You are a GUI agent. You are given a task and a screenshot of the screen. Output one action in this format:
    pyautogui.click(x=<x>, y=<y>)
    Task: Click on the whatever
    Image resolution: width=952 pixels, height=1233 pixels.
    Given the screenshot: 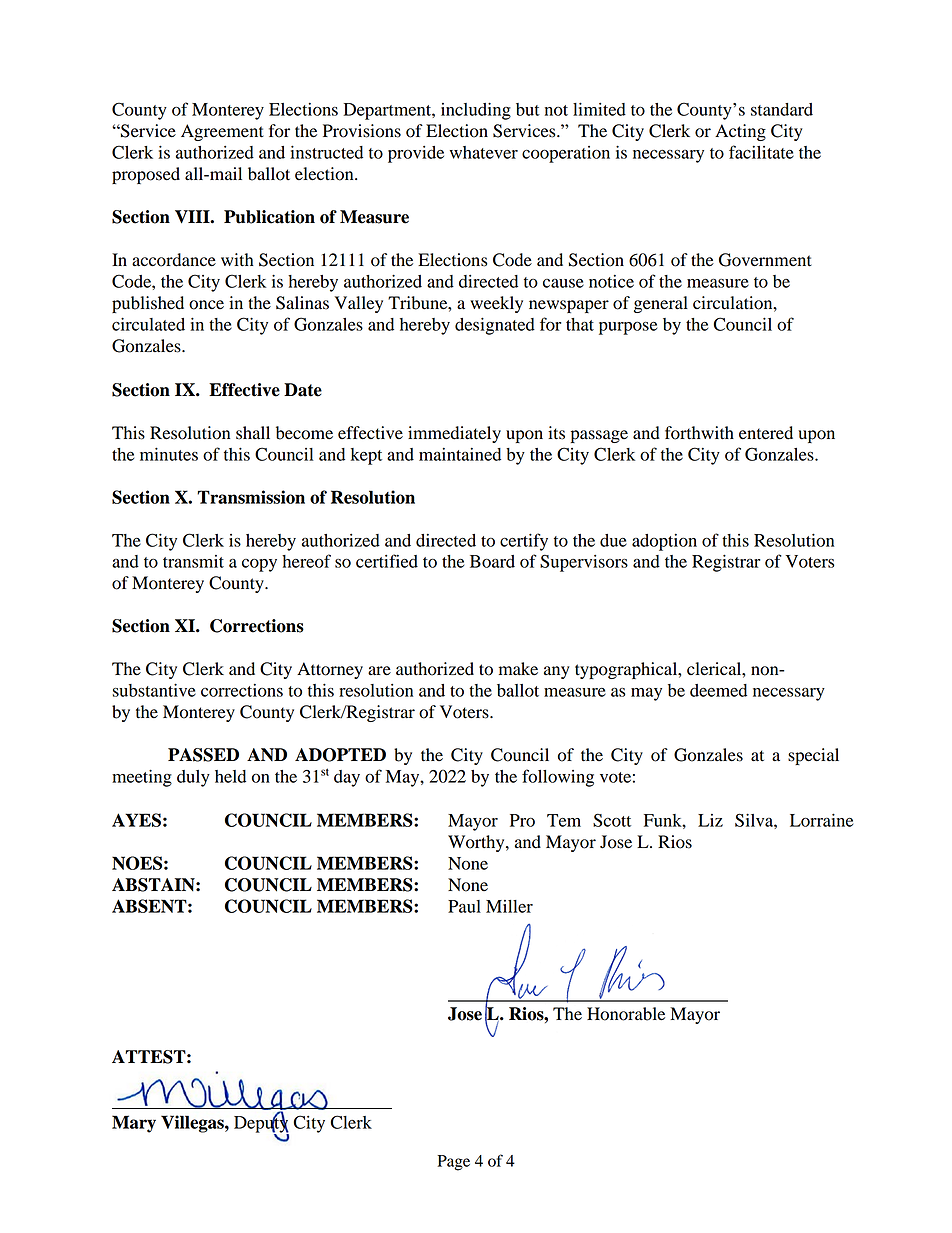 What is the action you would take?
    pyautogui.click(x=484, y=152)
